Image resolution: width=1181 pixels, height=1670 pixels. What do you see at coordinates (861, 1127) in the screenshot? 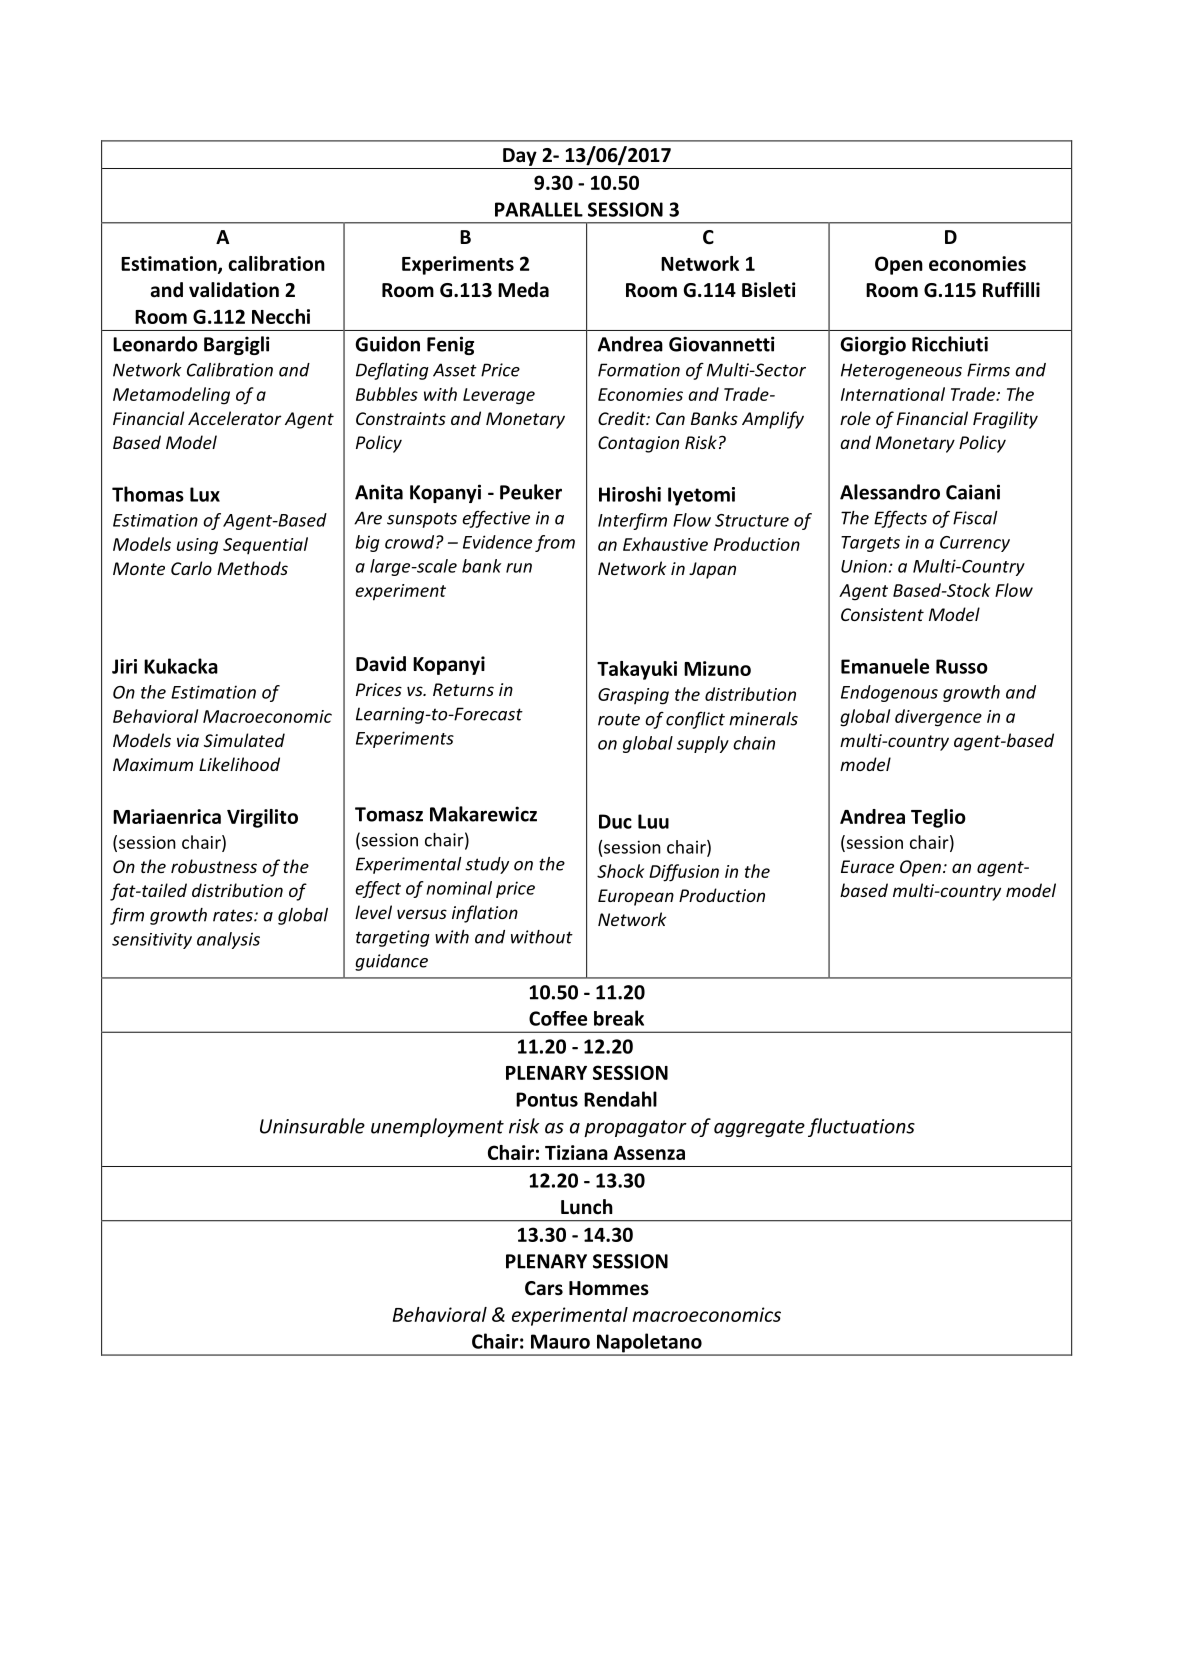
I see `fluctuations` at bounding box center [861, 1127].
